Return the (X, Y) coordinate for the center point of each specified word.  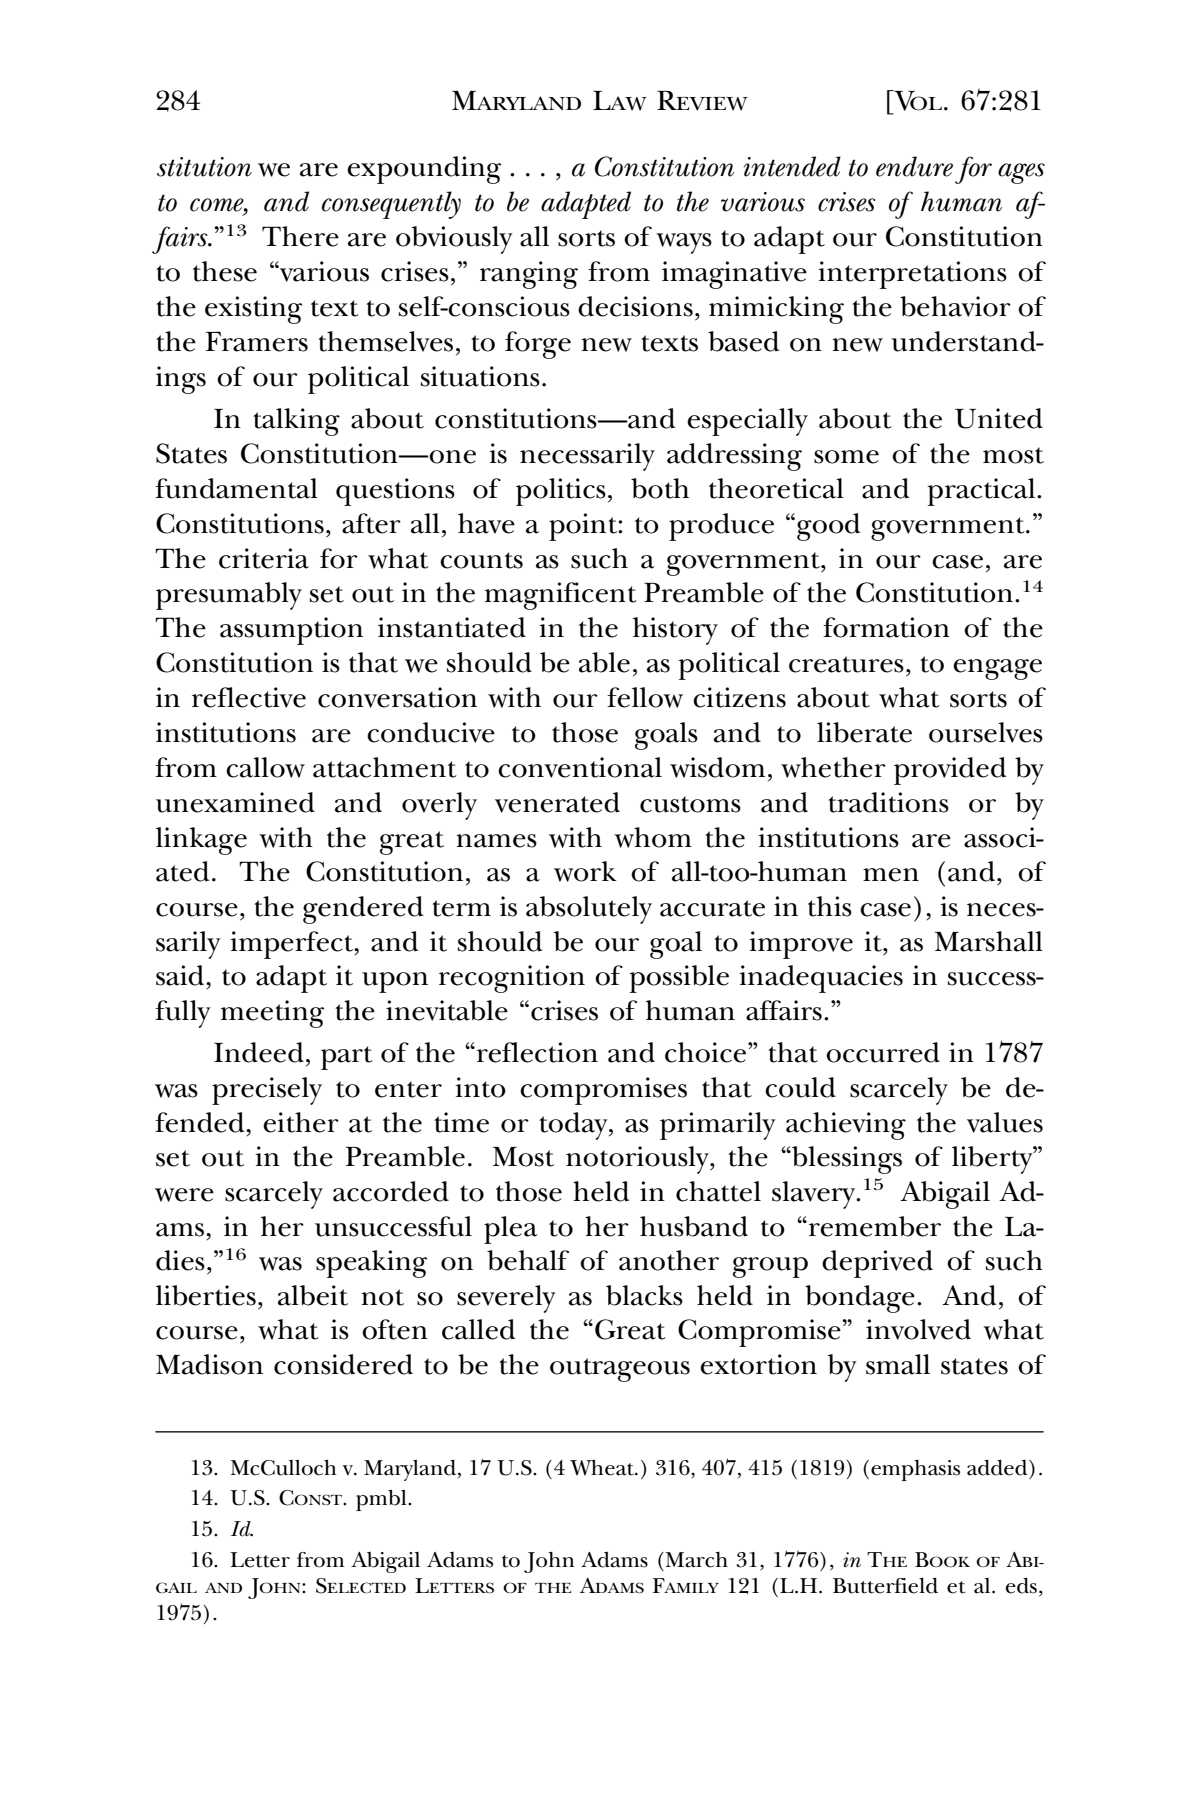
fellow (645, 697)
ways (684, 243)
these (225, 271)
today (574, 1126)
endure (914, 166)
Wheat (603, 1467)
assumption (291, 631)
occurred (883, 1052)
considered (343, 1364)
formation (886, 627)
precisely (267, 1091)
